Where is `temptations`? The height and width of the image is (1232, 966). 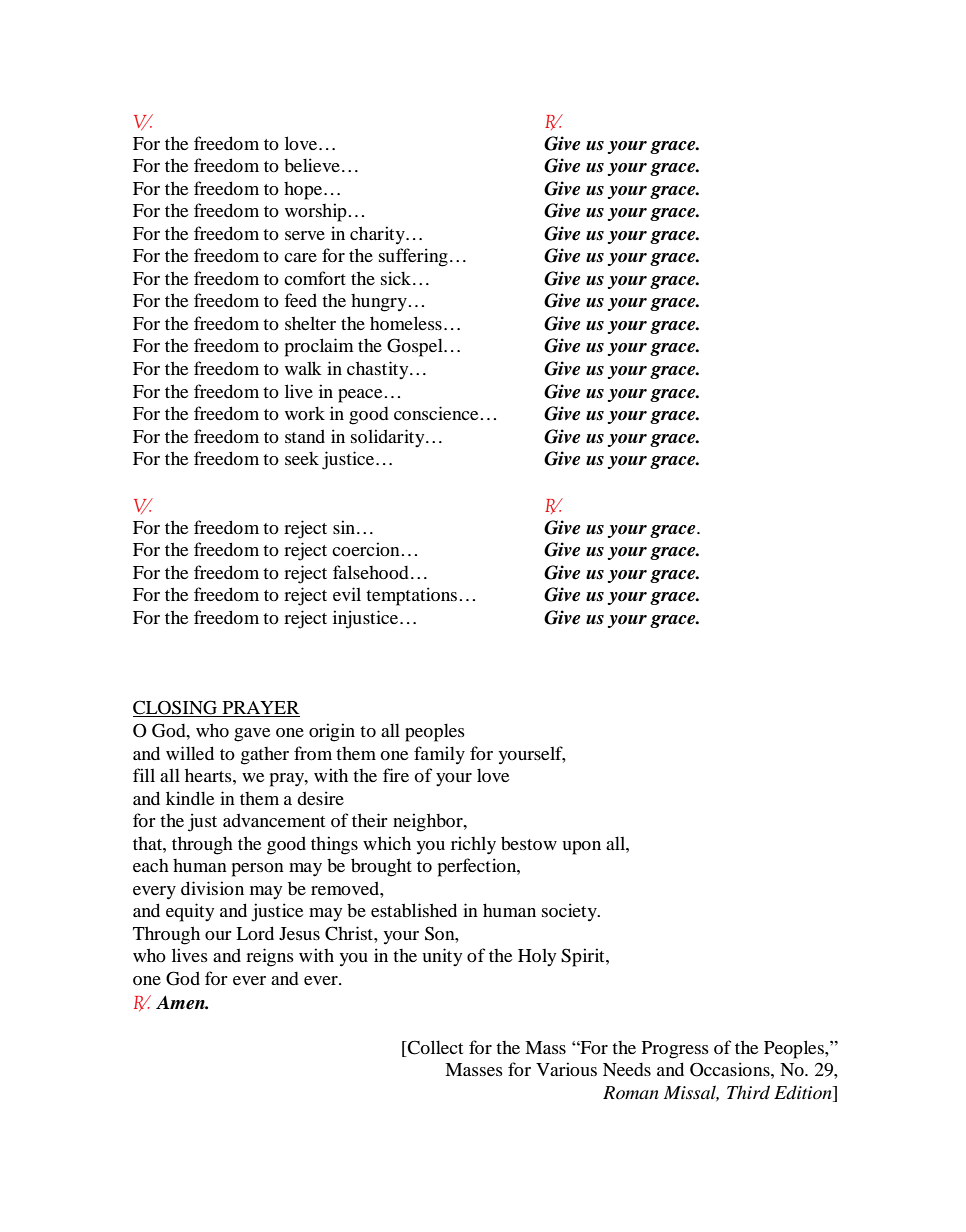 temptations is located at coordinates (411, 596).
